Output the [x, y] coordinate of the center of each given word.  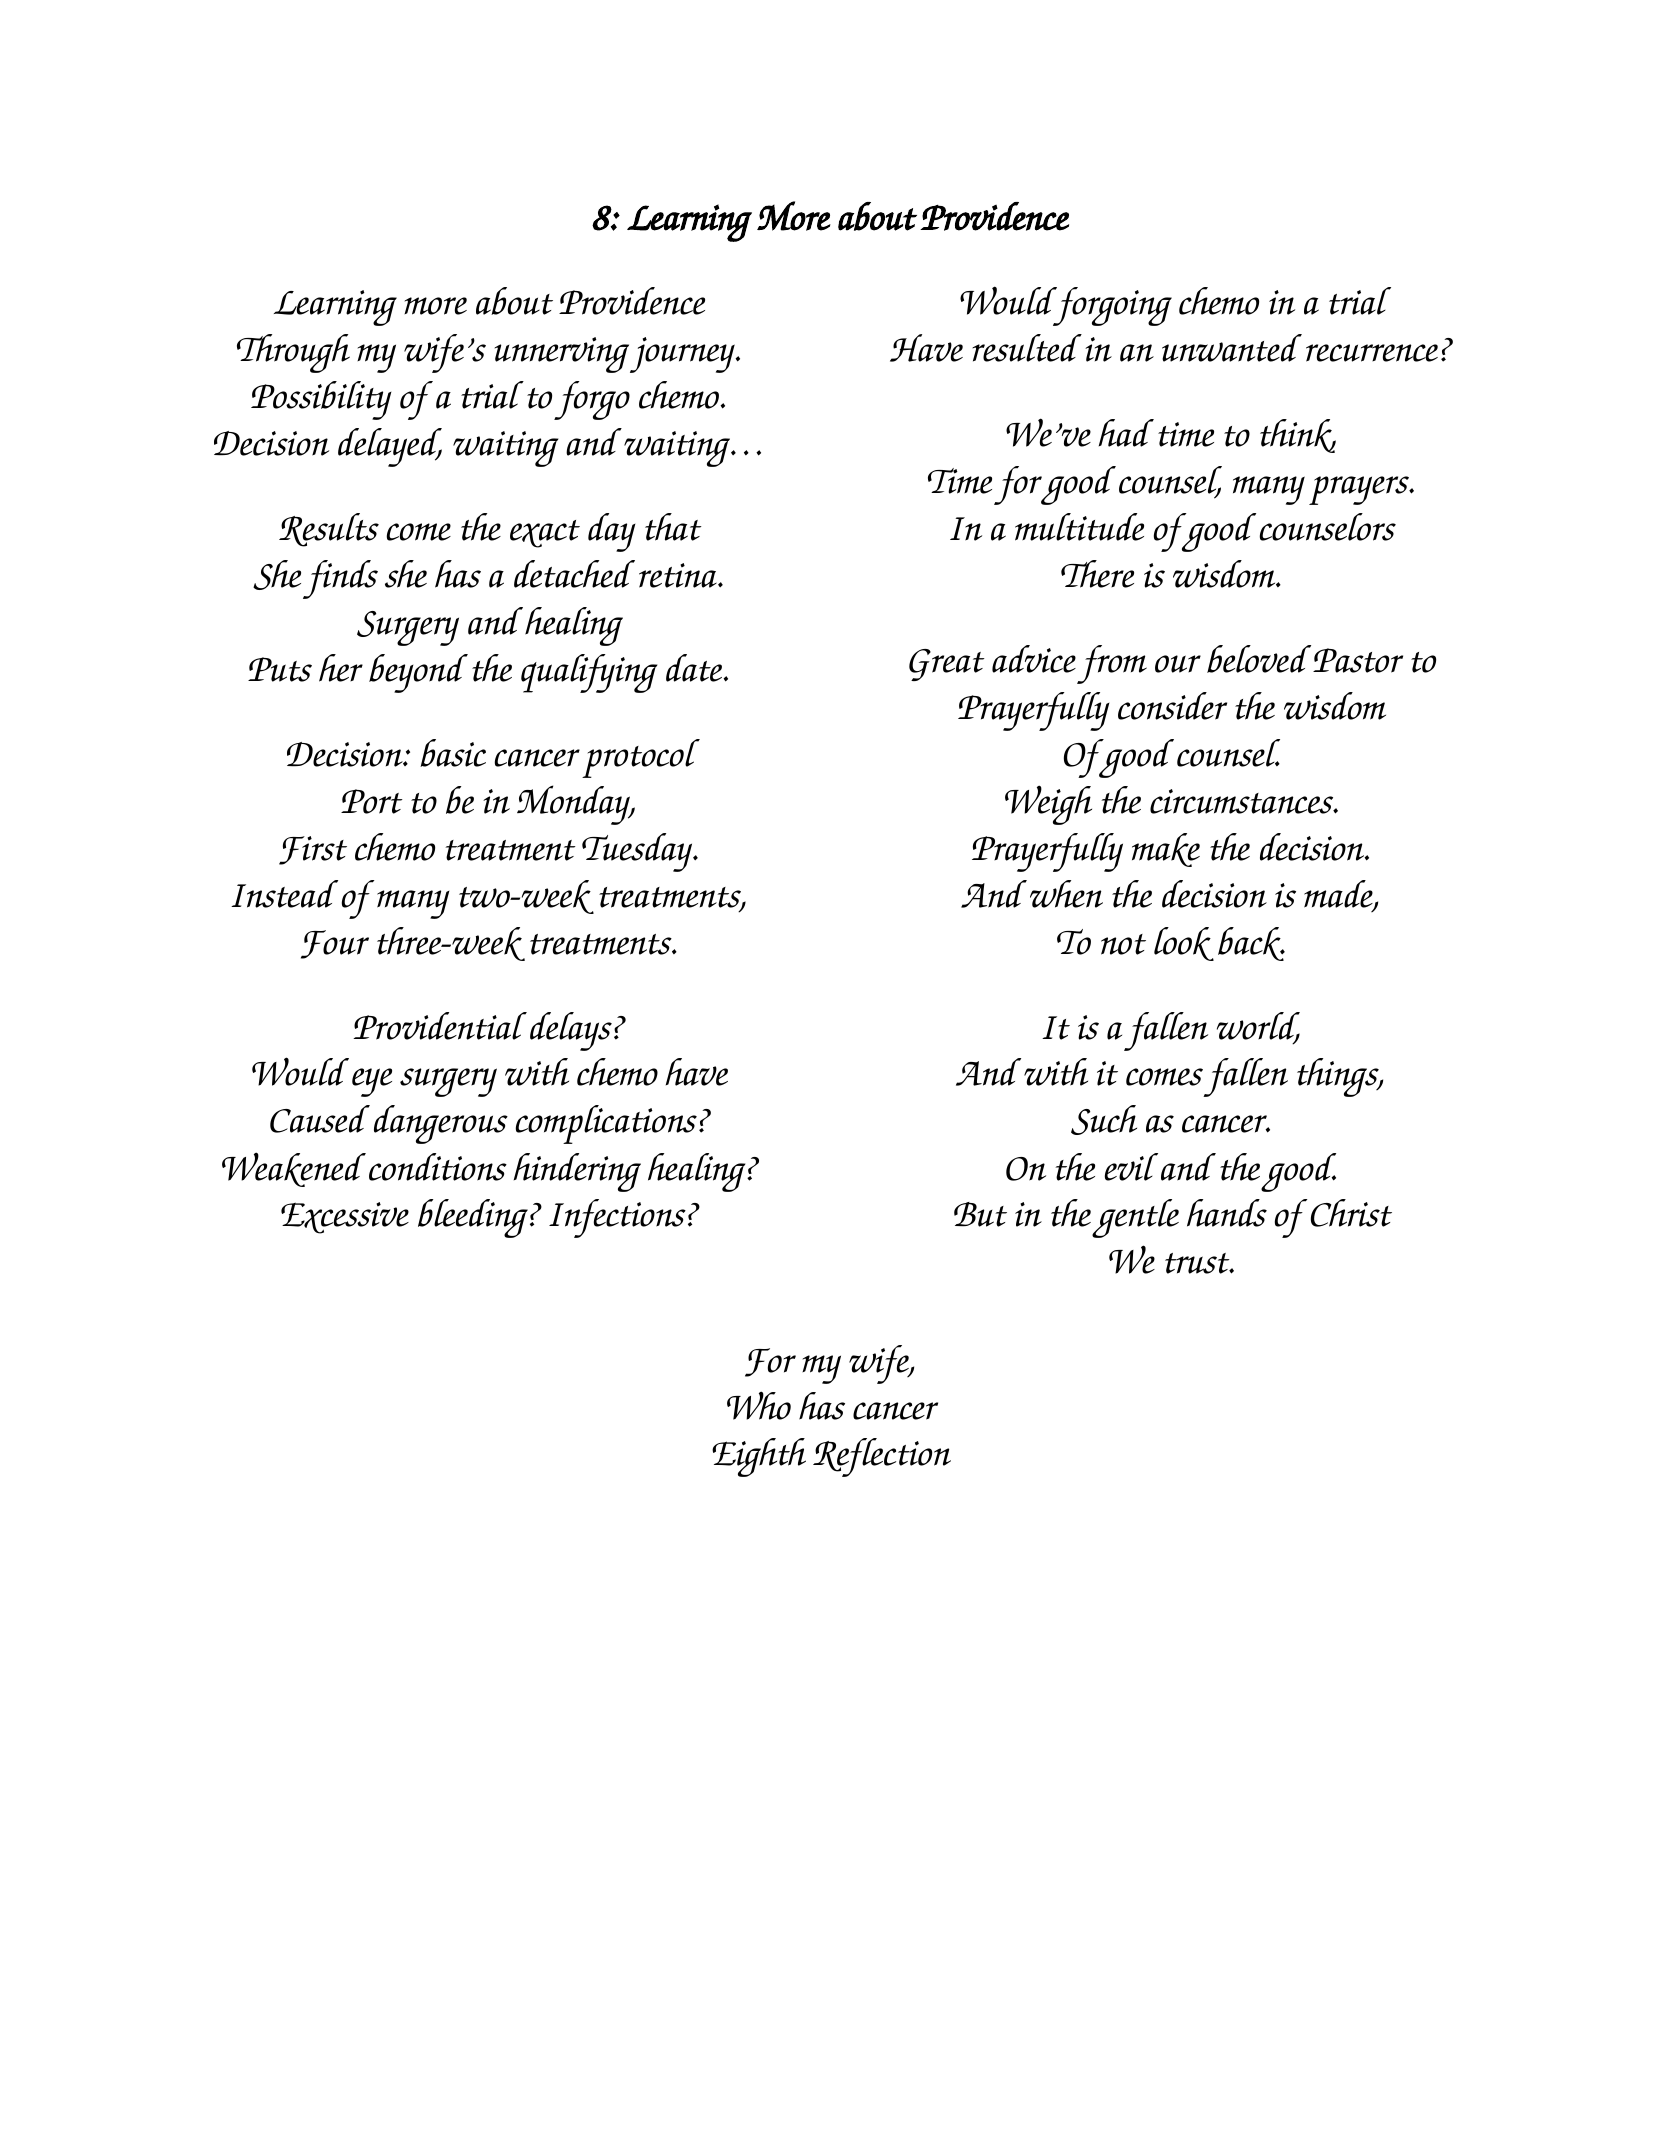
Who [759, 1405]
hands [1227, 1213]
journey [683, 355]
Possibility [321, 400]
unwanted [1232, 348]
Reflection [882, 1457]
